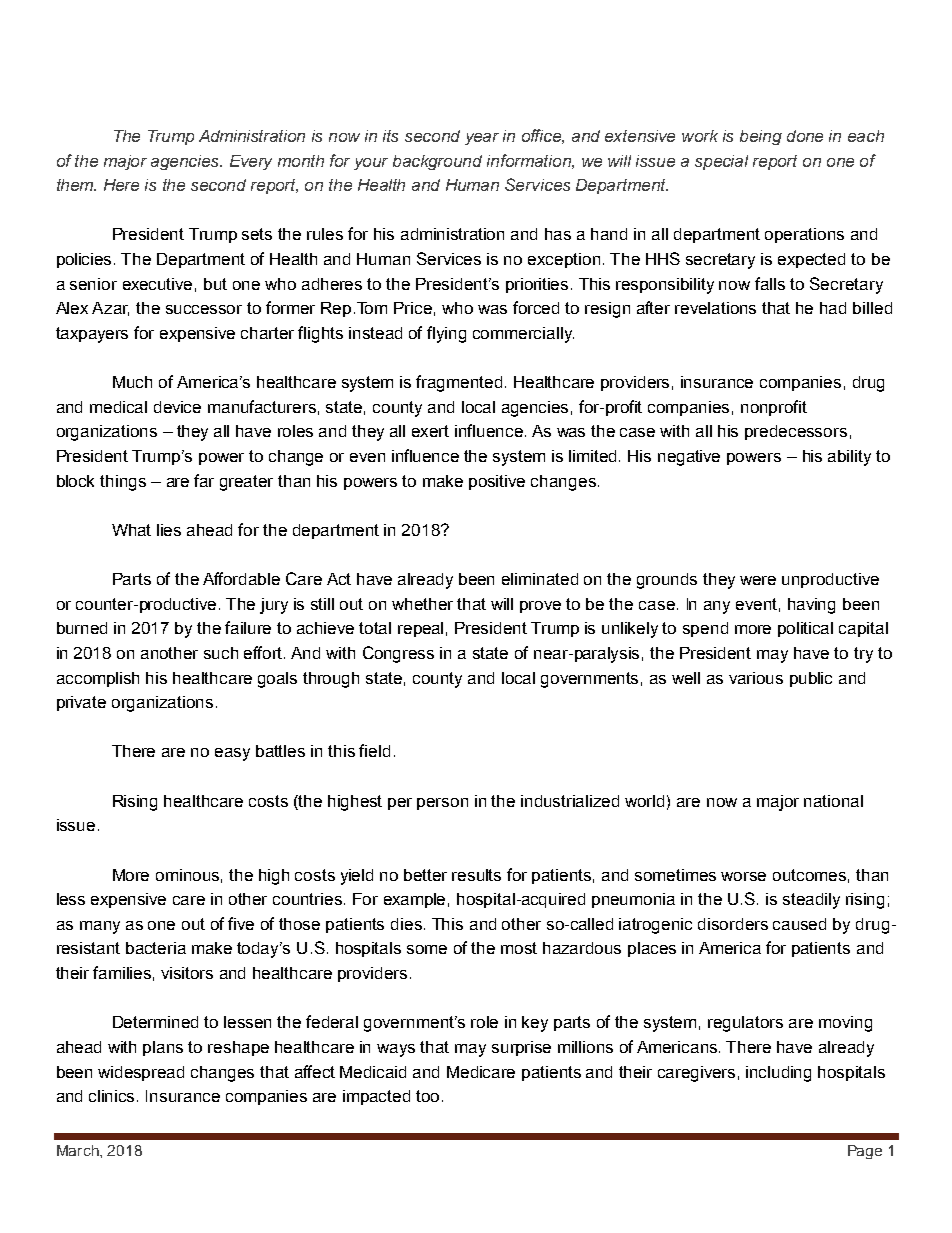  Describe the element at coordinates (437, 162) in the screenshot. I see `background` at that location.
